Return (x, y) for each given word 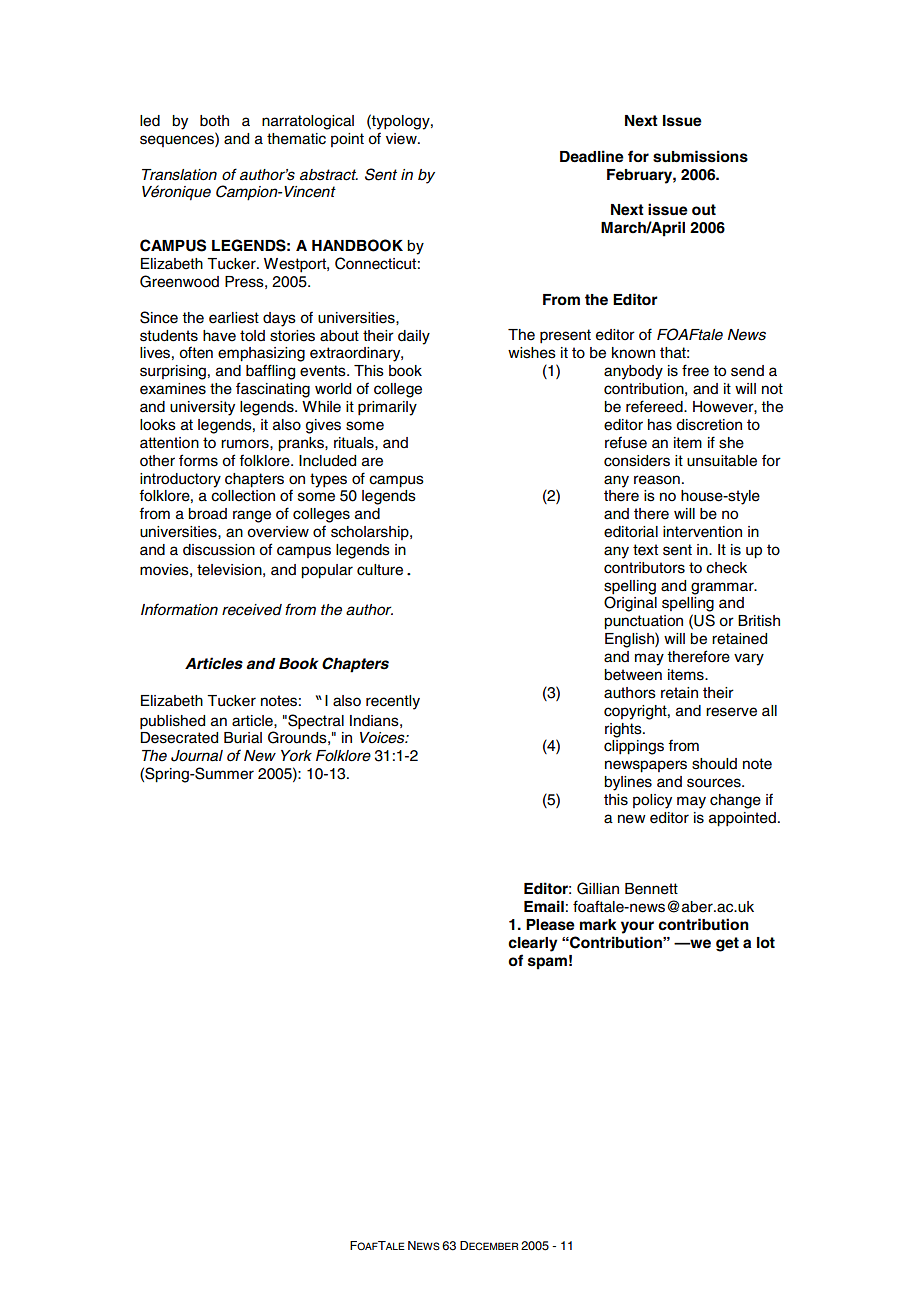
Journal (197, 756)
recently (393, 702)
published (172, 722)
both (214, 121)
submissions (700, 156)
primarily (387, 408)
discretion (709, 425)
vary (749, 659)
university (202, 408)
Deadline (592, 156)
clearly (533, 944)
